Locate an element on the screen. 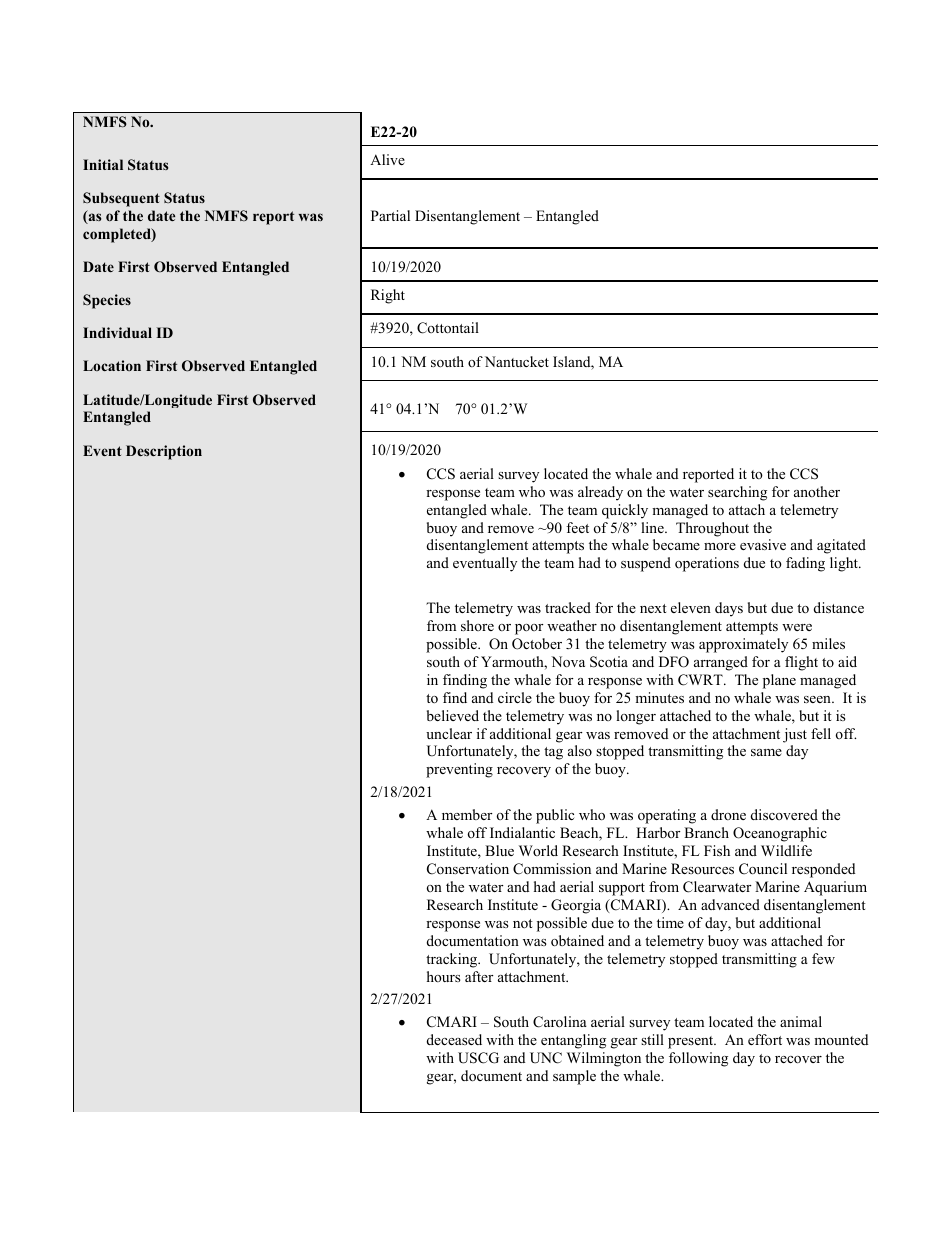  deceased is located at coordinates (454, 1039).
